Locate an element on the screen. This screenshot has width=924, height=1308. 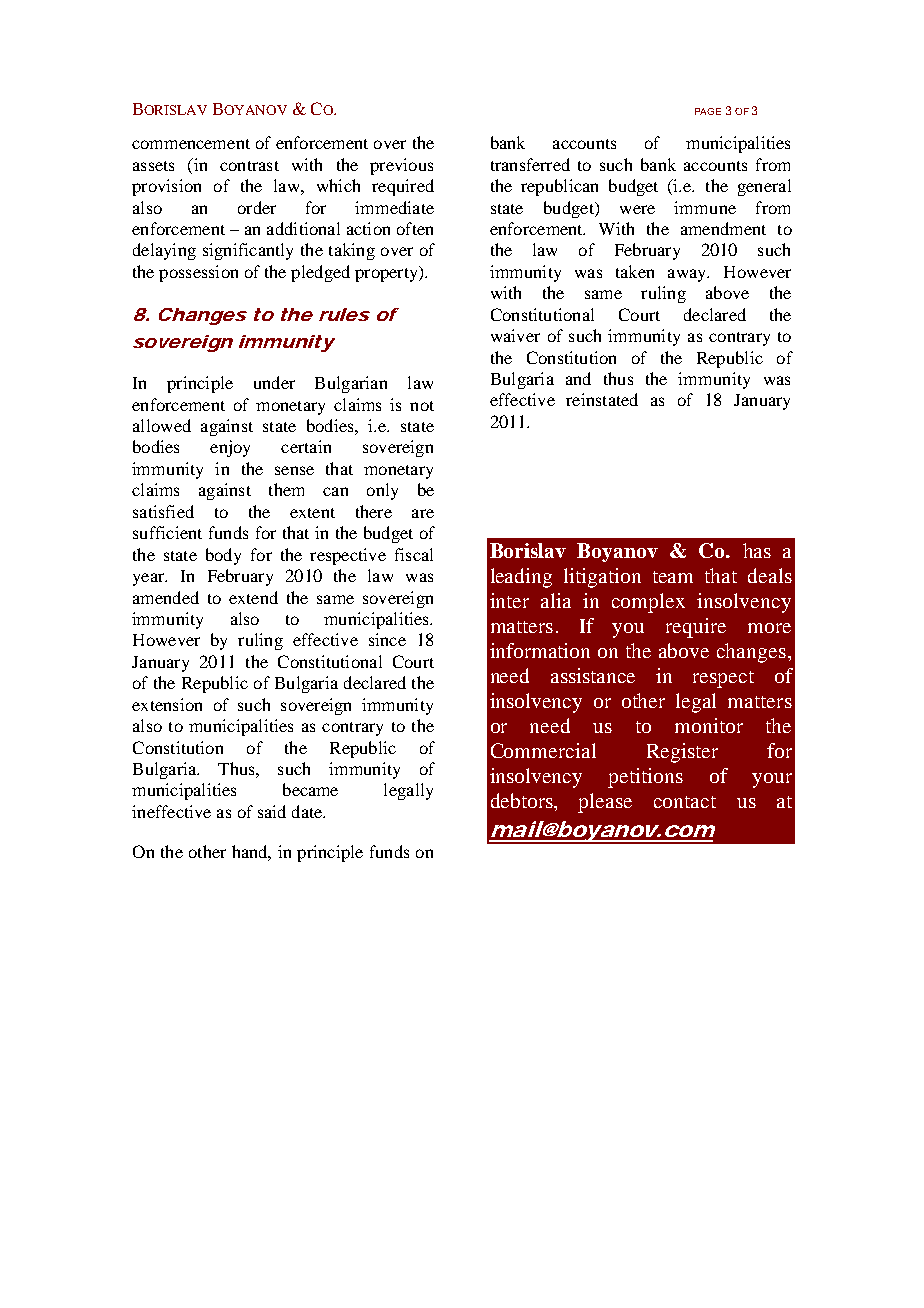
has is located at coordinates (757, 550).
